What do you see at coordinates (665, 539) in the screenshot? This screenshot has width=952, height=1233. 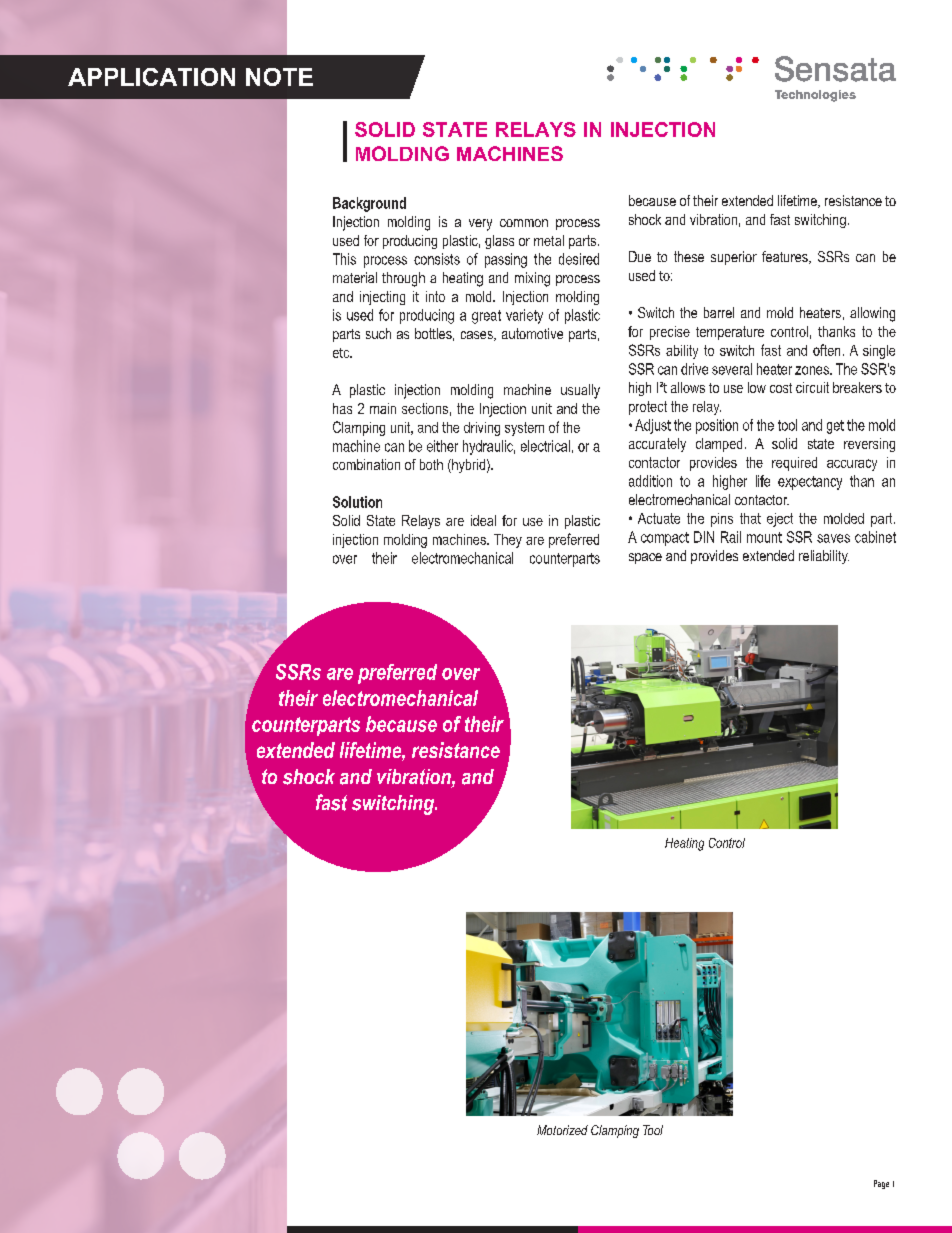 I see `compact` at bounding box center [665, 539].
